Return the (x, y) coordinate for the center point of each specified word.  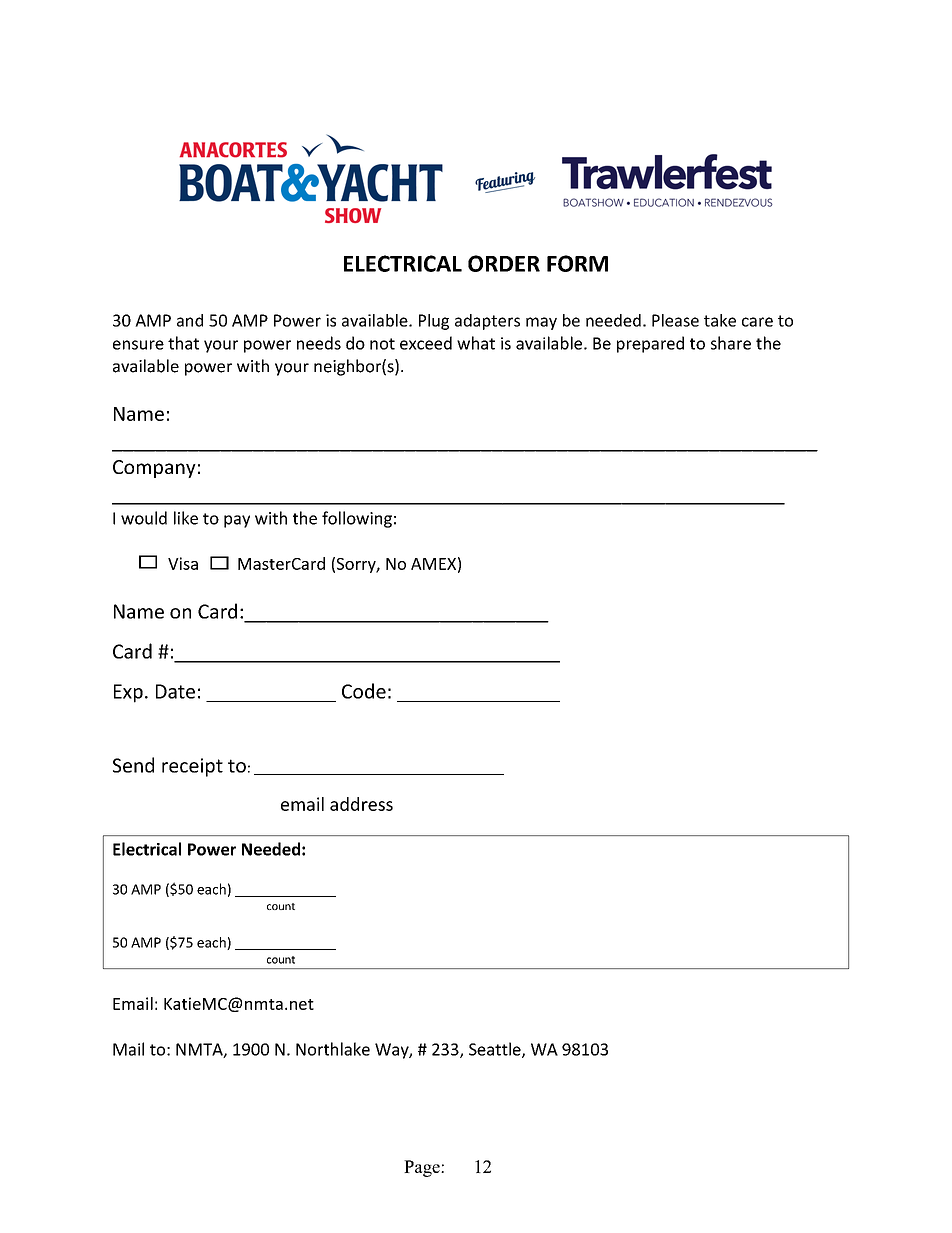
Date (175, 691)
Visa (183, 563)
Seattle (496, 1050)
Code (364, 691)
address (361, 804)
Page (423, 1168)
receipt (192, 767)
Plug (434, 322)
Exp (128, 693)
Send (133, 765)
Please (675, 320)
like (186, 518)
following (357, 519)
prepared (650, 344)
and (190, 320)
